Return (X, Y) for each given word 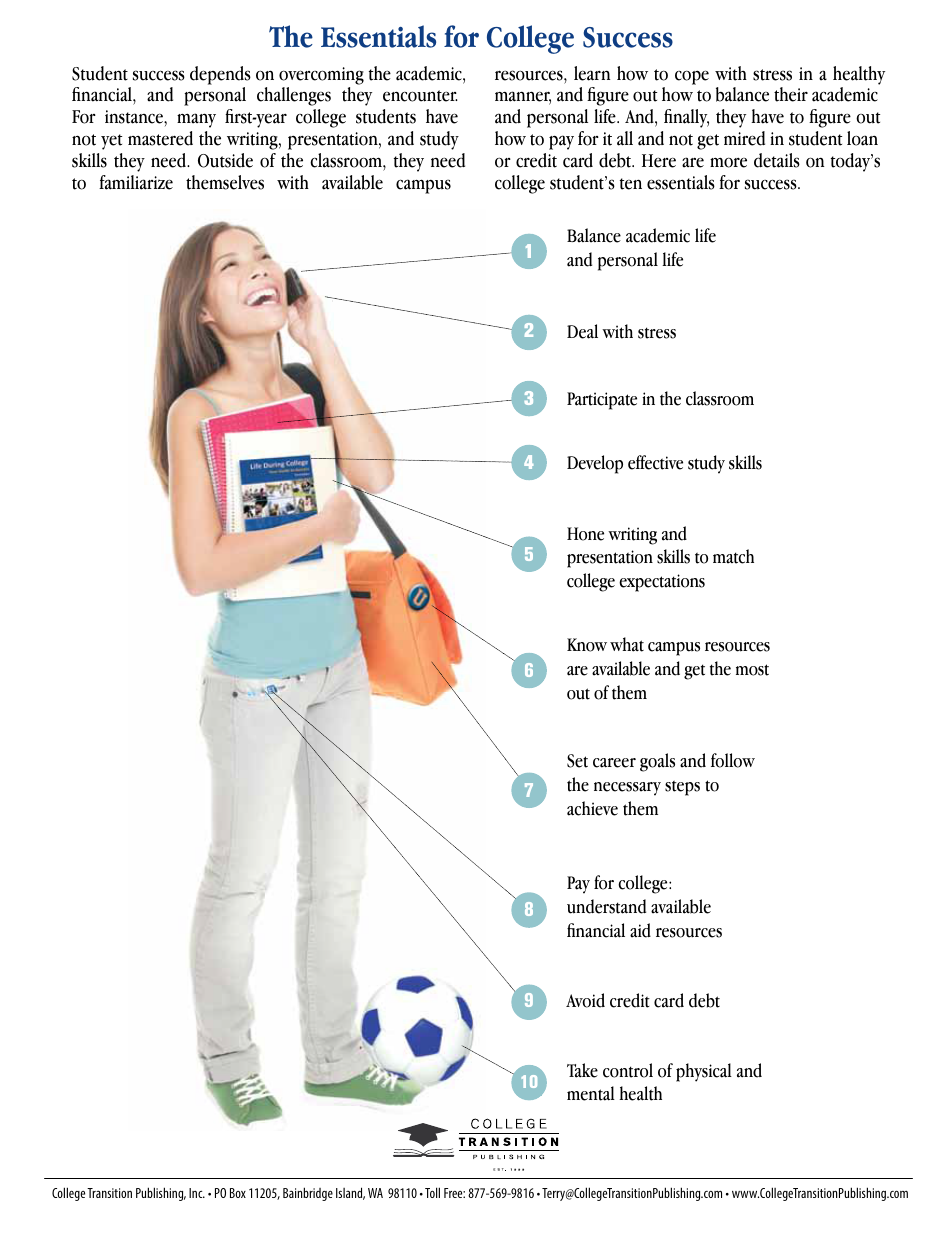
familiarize (136, 182)
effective (655, 462)
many (196, 120)
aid (640, 930)
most (752, 670)
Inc (197, 1193)
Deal (582, 331)
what (627, 644)
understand (606, 906)
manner (523, 98)
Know (587, 645)
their (791, 94)
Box (238, 1193)
